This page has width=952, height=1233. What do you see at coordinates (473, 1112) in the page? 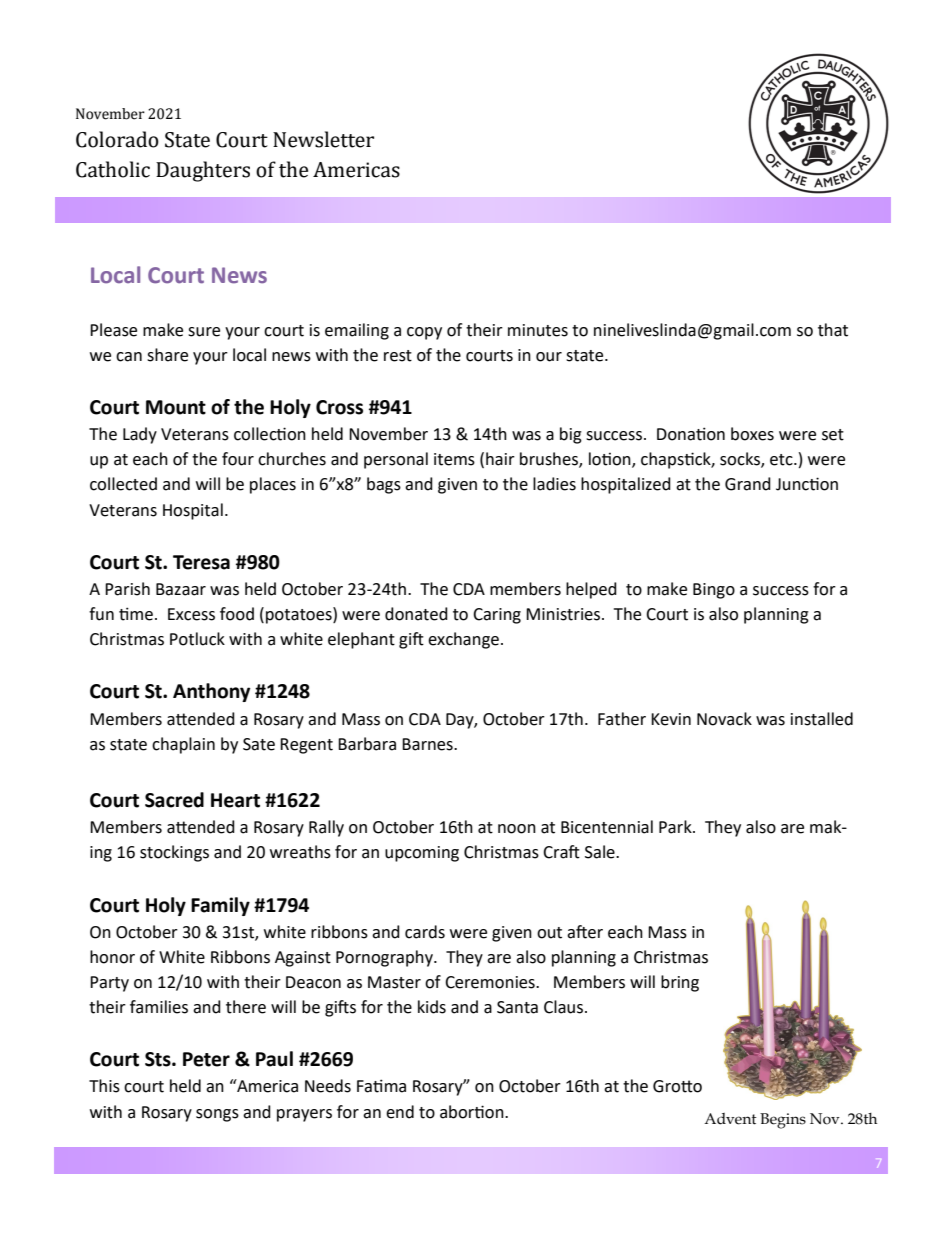
I see `abortion` at bounding box center [473, 1112].
